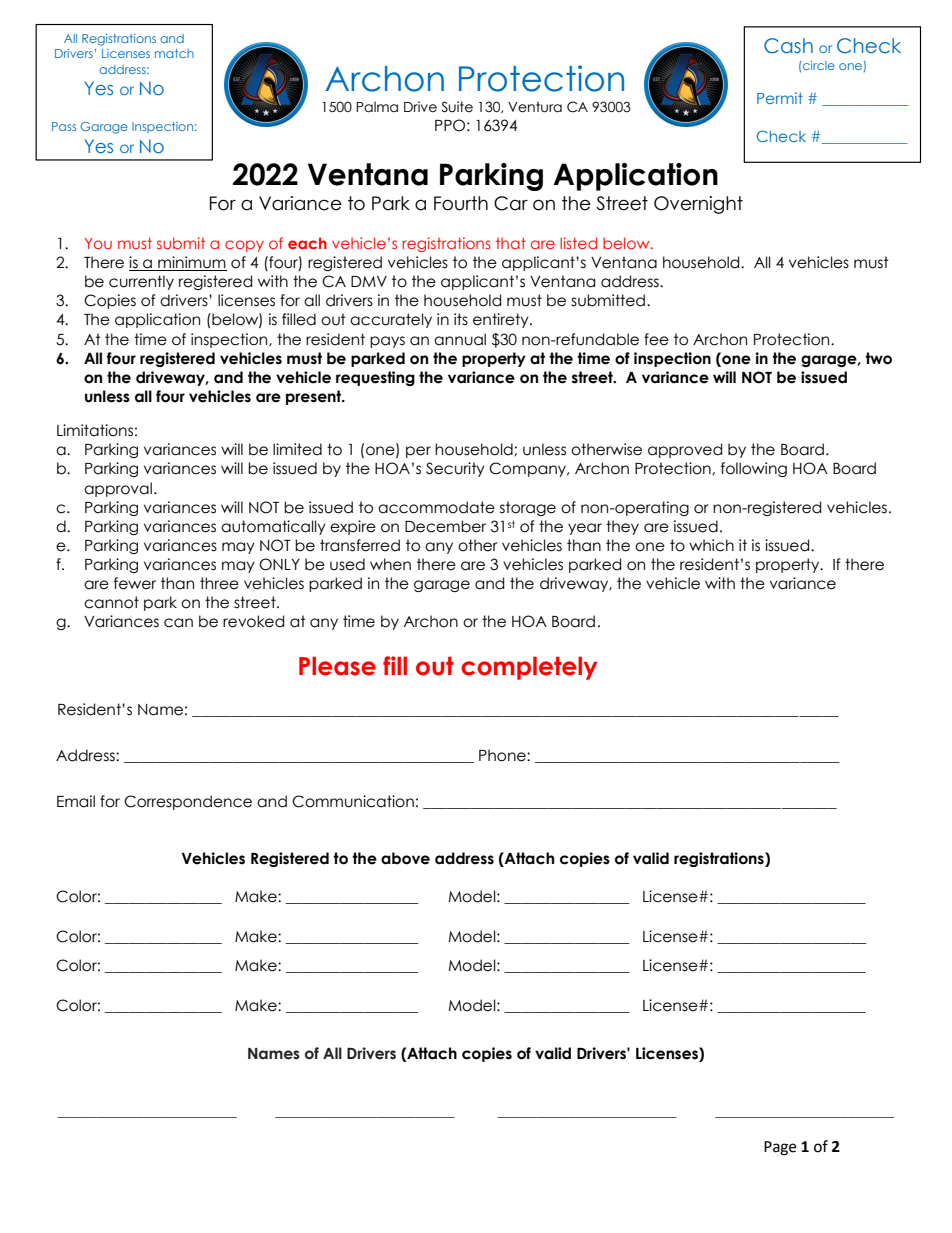  Describe the element at coordinates (405, 858) in the screenshot. I see `above` at that location.
